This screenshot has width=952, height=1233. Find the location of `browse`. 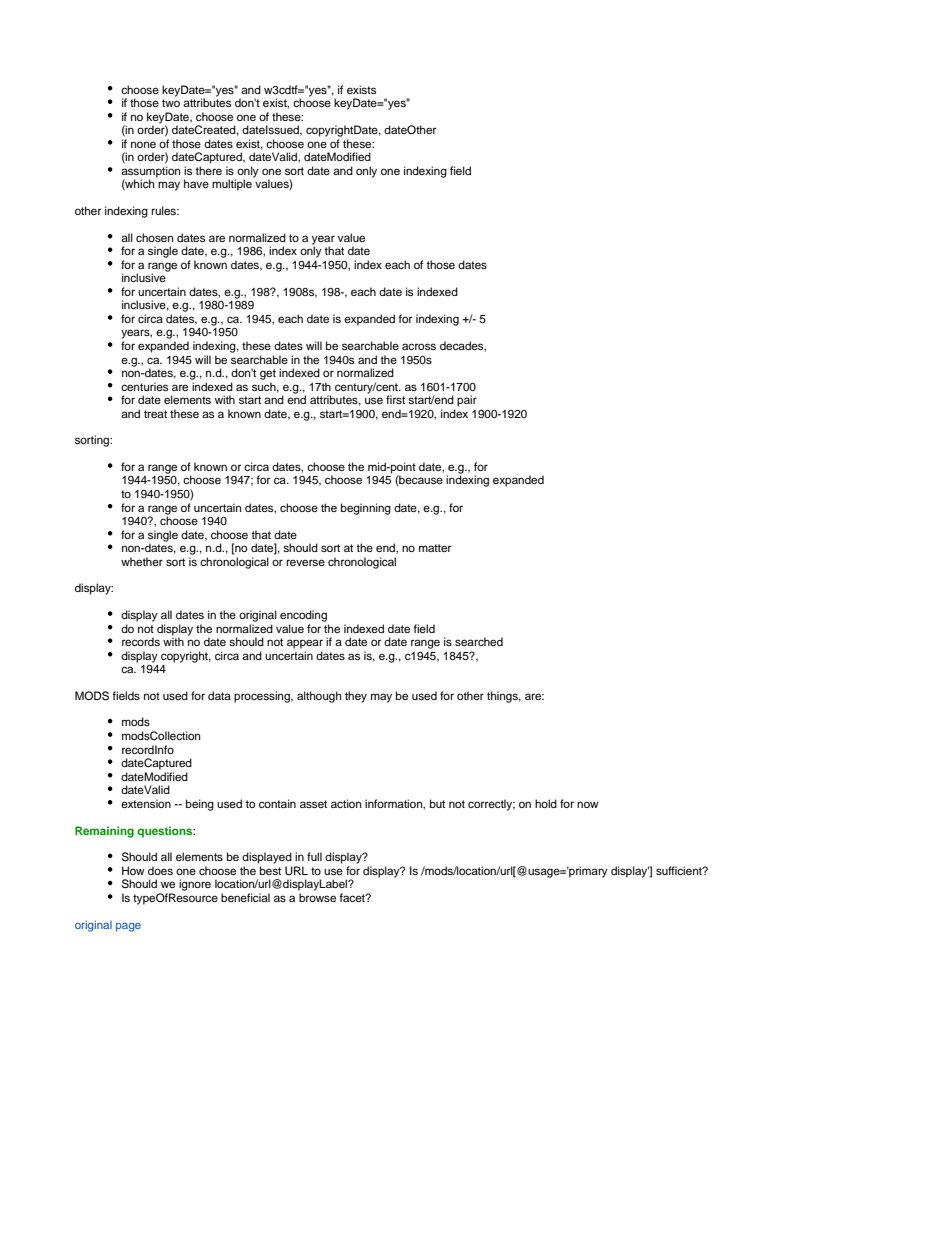

browse is located at coordinates (317, 897).
